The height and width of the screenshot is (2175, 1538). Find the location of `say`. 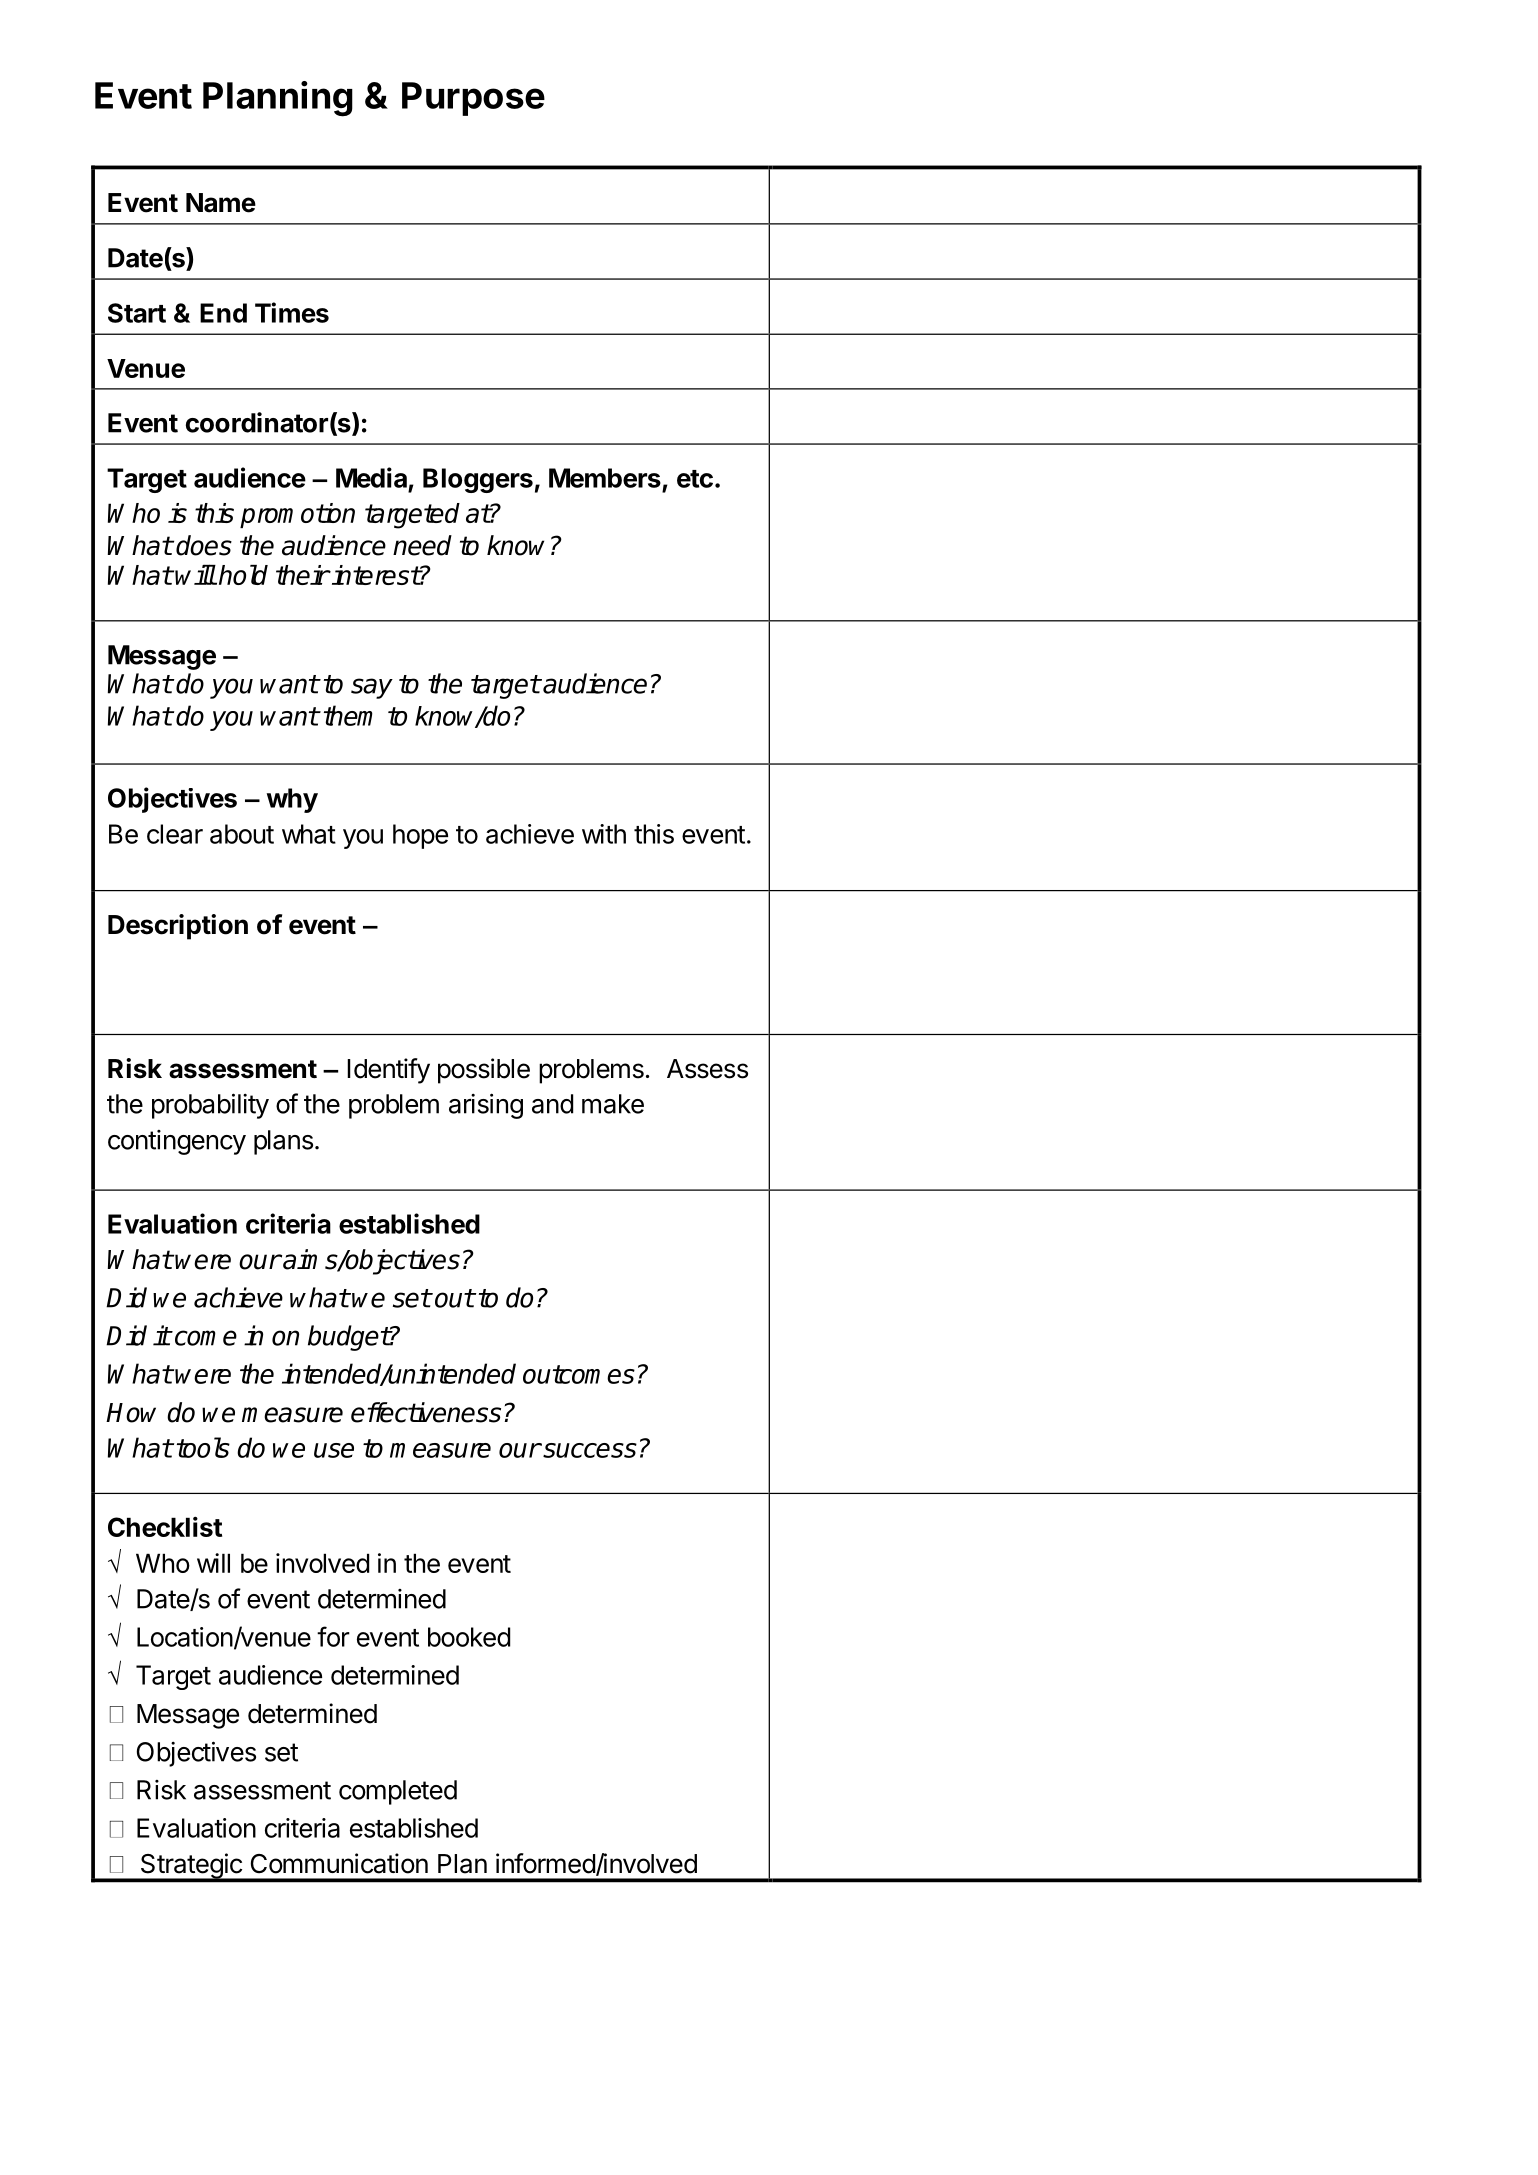

say is located at coordinates (372, 688).
